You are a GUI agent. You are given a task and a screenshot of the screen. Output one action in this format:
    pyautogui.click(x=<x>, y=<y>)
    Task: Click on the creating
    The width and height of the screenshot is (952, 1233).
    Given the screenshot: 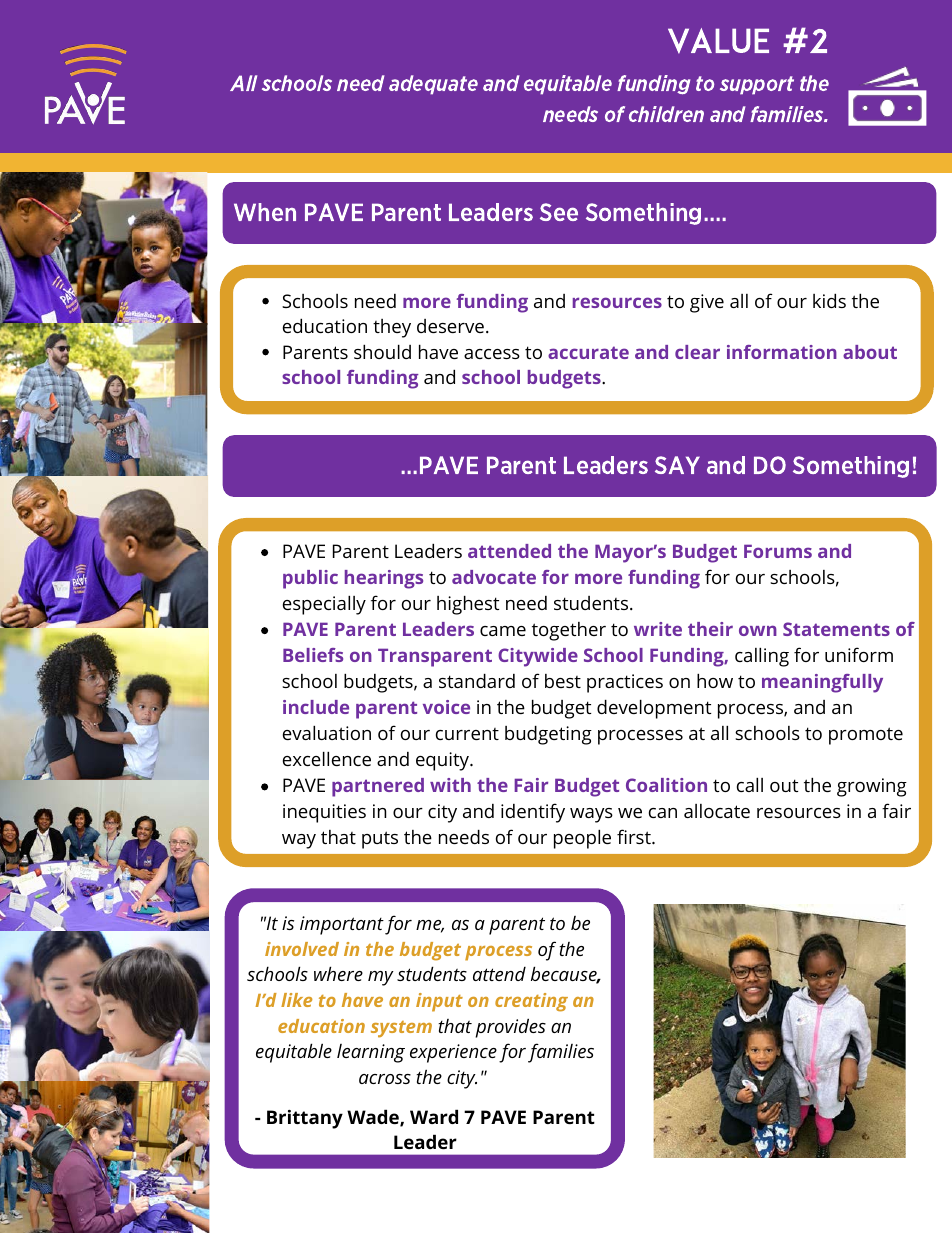 What is the action you would take?
    pyautogui.click(x=531, y=1002)
